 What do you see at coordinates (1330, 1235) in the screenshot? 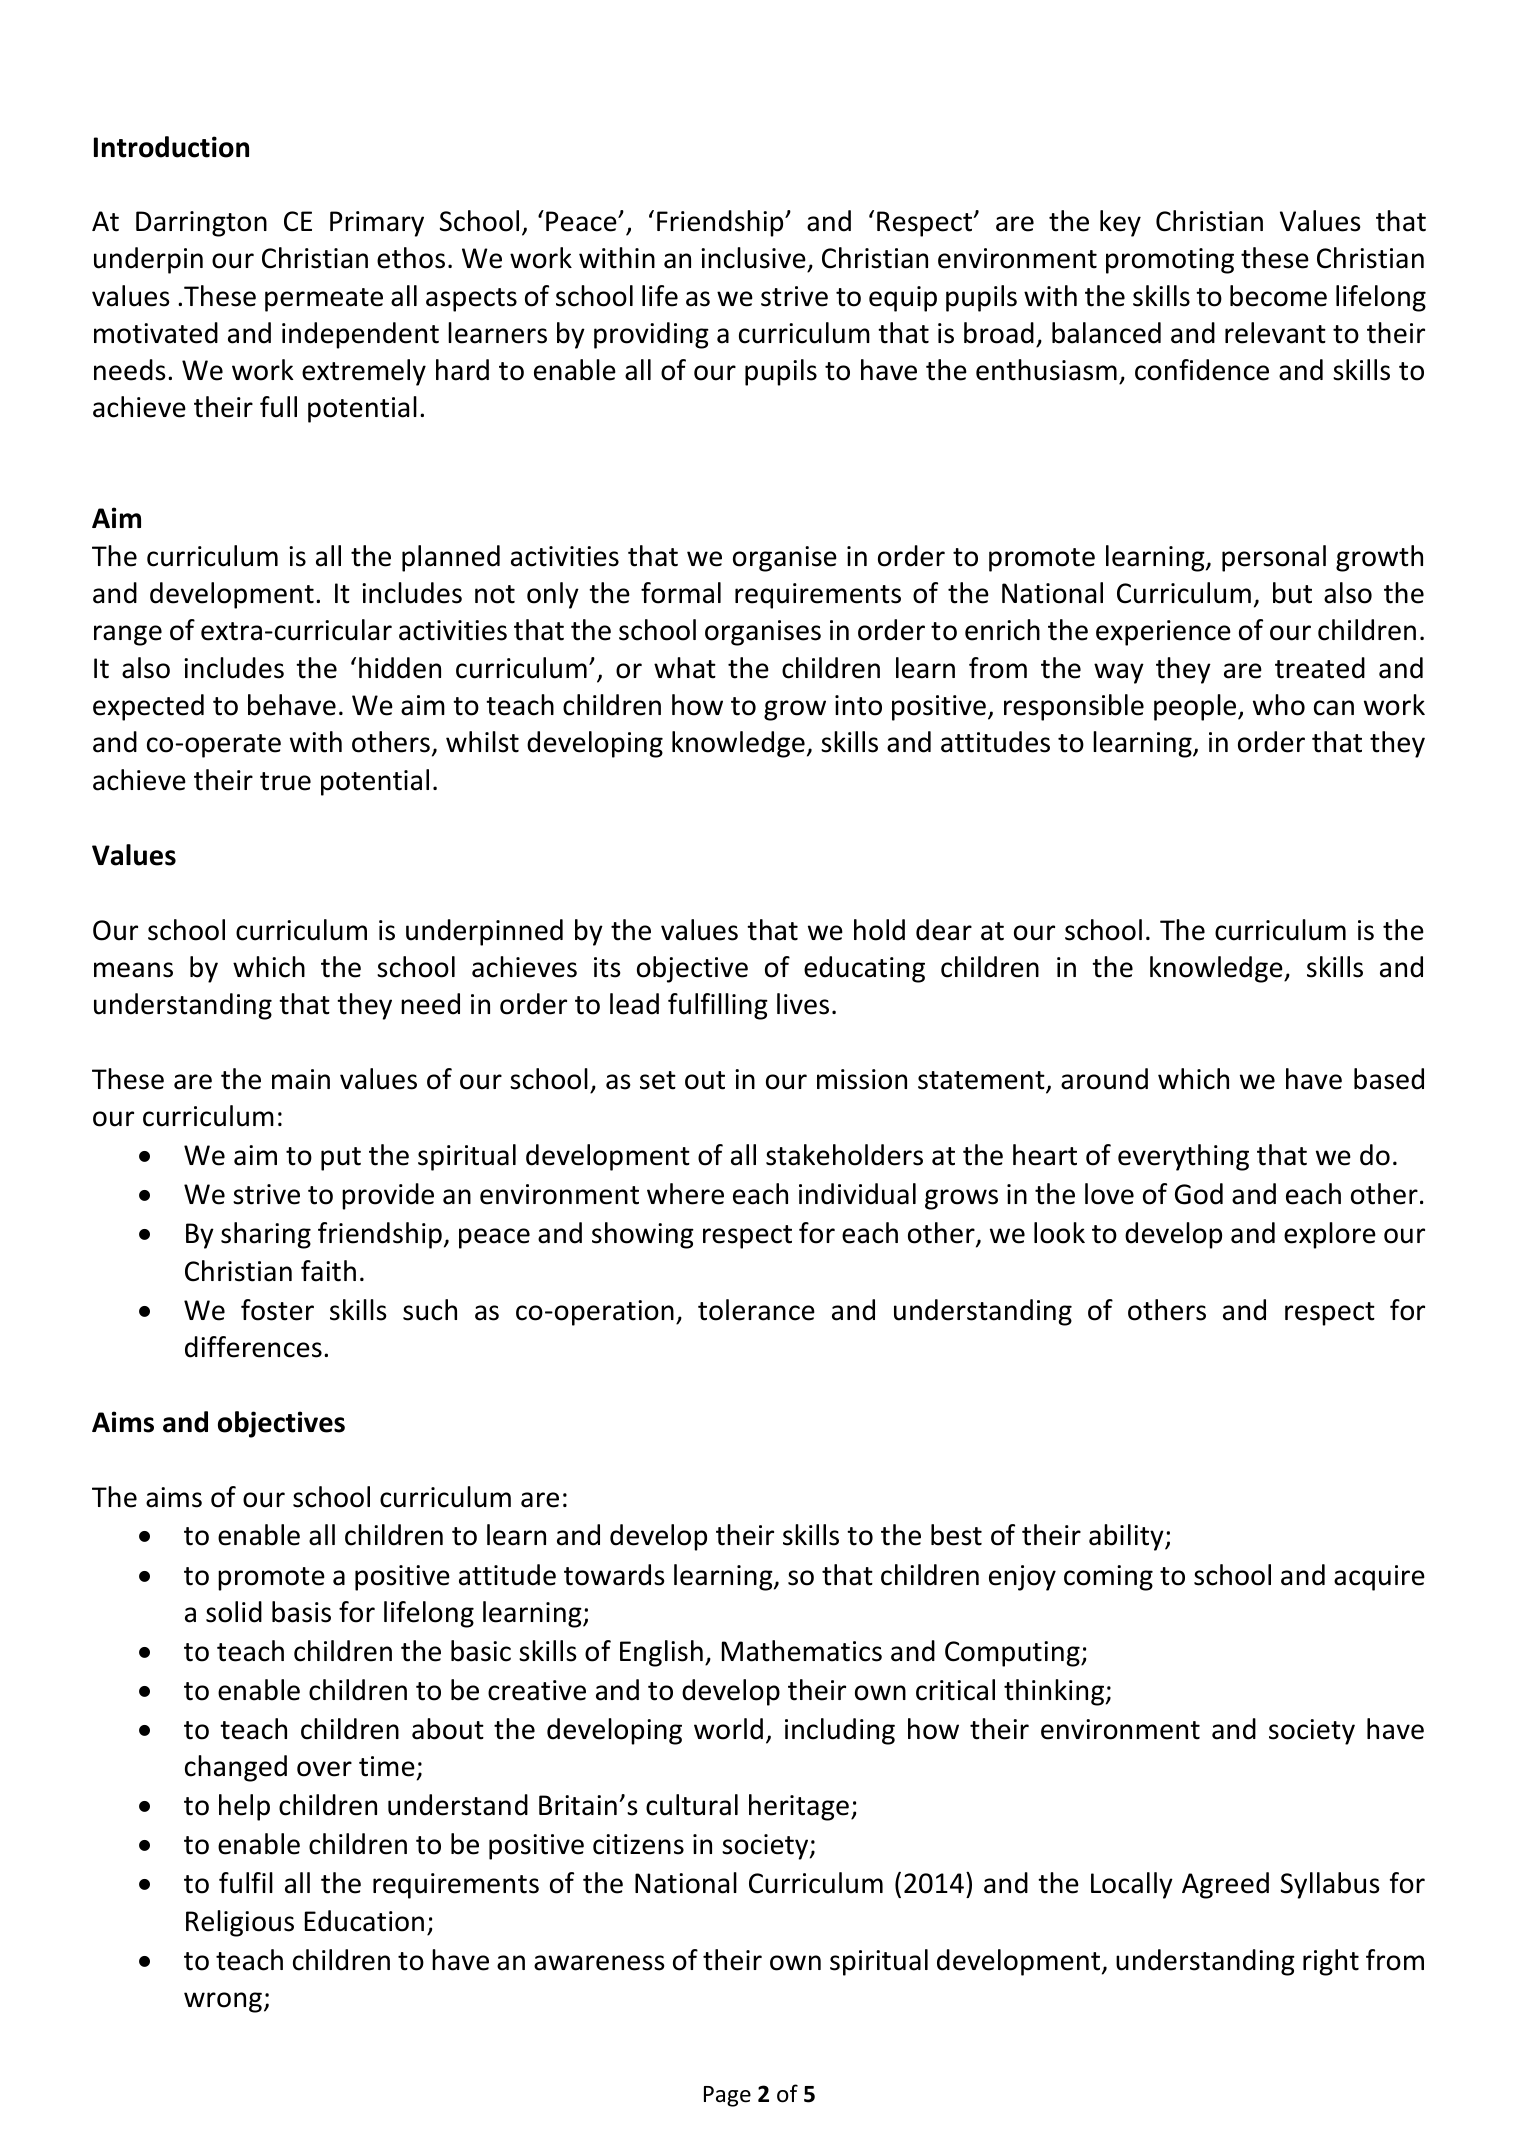
I see `explore` at bounding box center [1330, 1235].
